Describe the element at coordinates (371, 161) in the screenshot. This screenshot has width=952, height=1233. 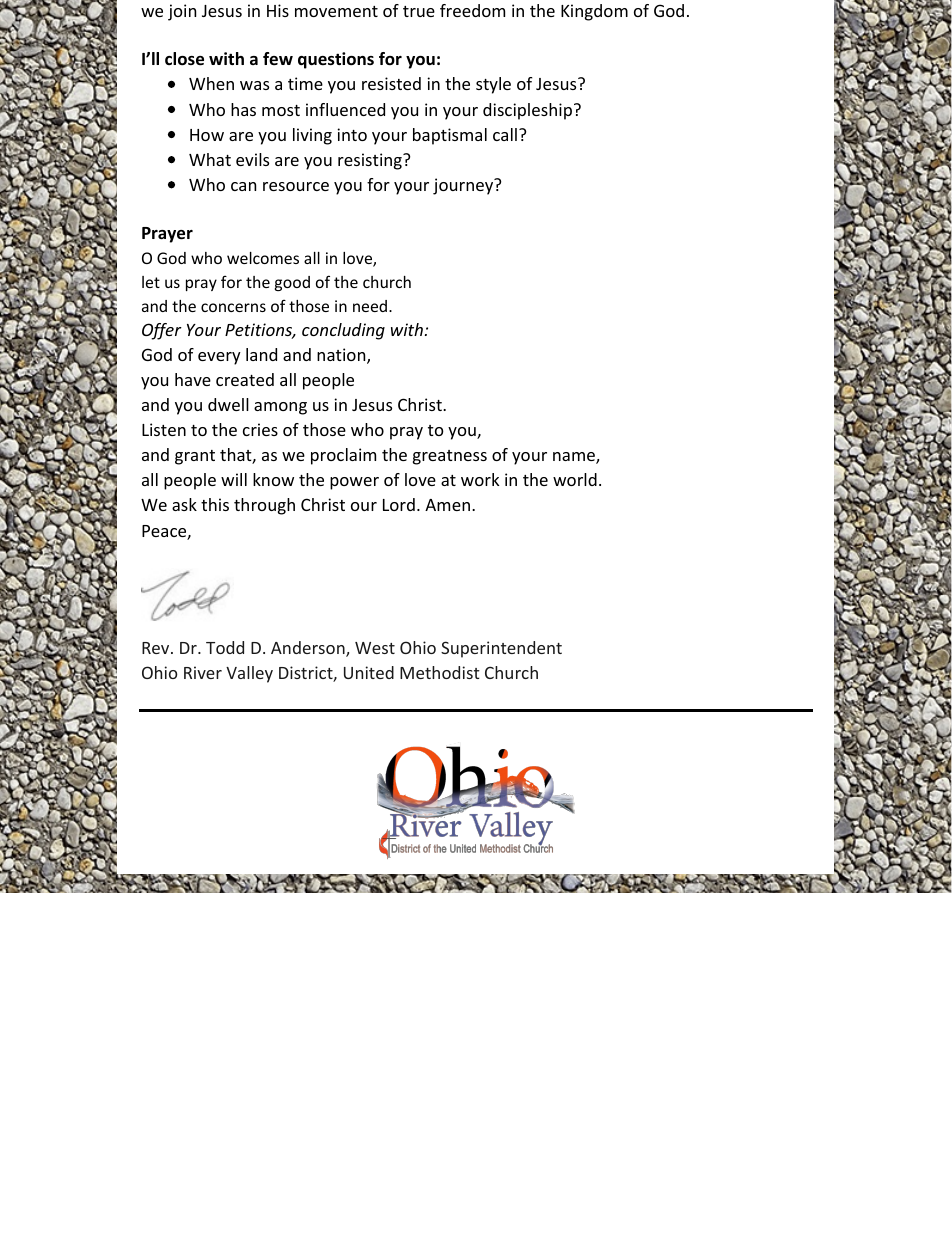
I see `resisting` at that location.
